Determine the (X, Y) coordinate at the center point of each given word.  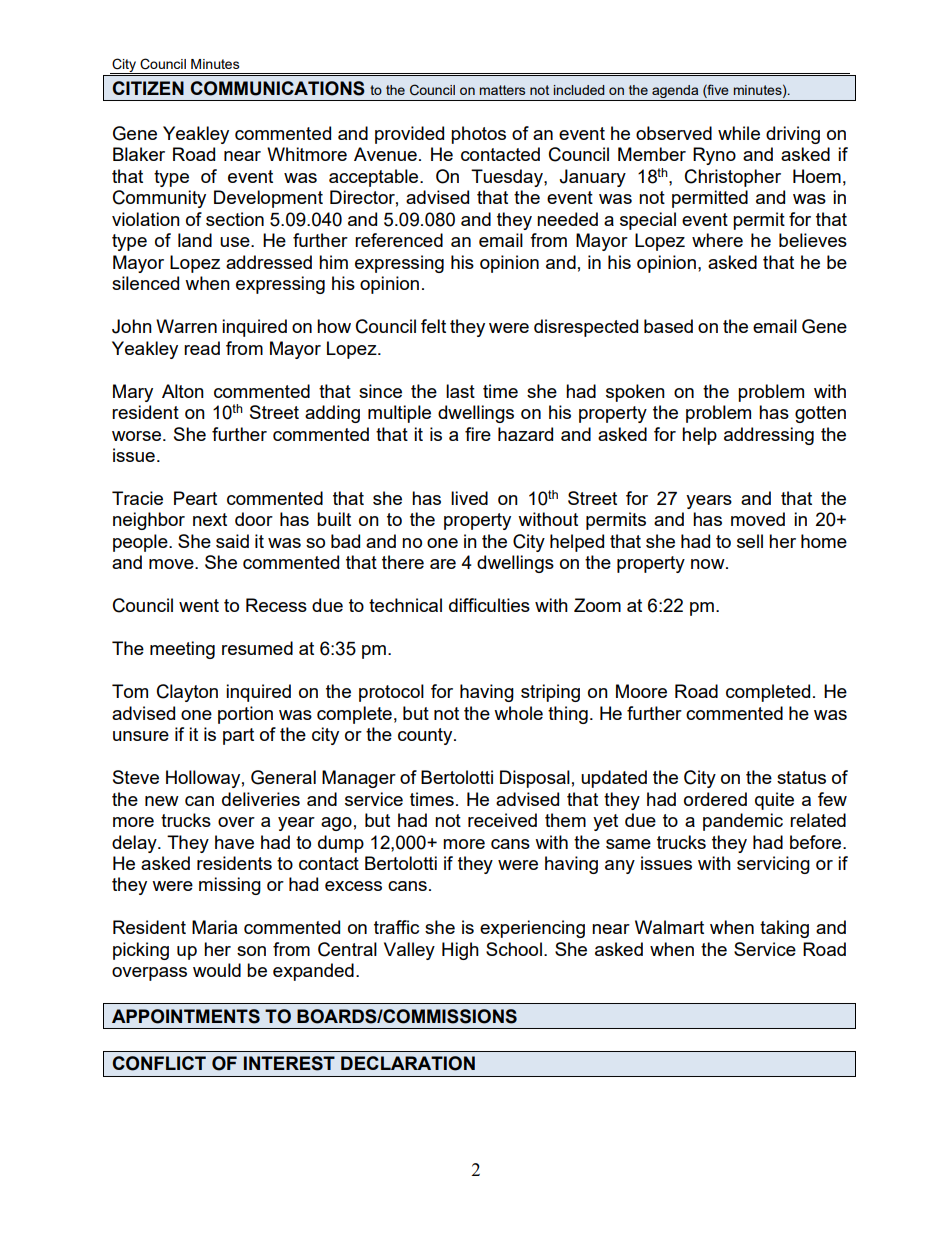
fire (478, 434)
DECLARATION (408, 1063)
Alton (183, 391)
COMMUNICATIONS (277, 88)
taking (784, 929)
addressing (769, 436)
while (739, 133)
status (801, 777)
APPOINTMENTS (186, 1016)
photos (478, 135)
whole (518, 713)
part (238, 736)
